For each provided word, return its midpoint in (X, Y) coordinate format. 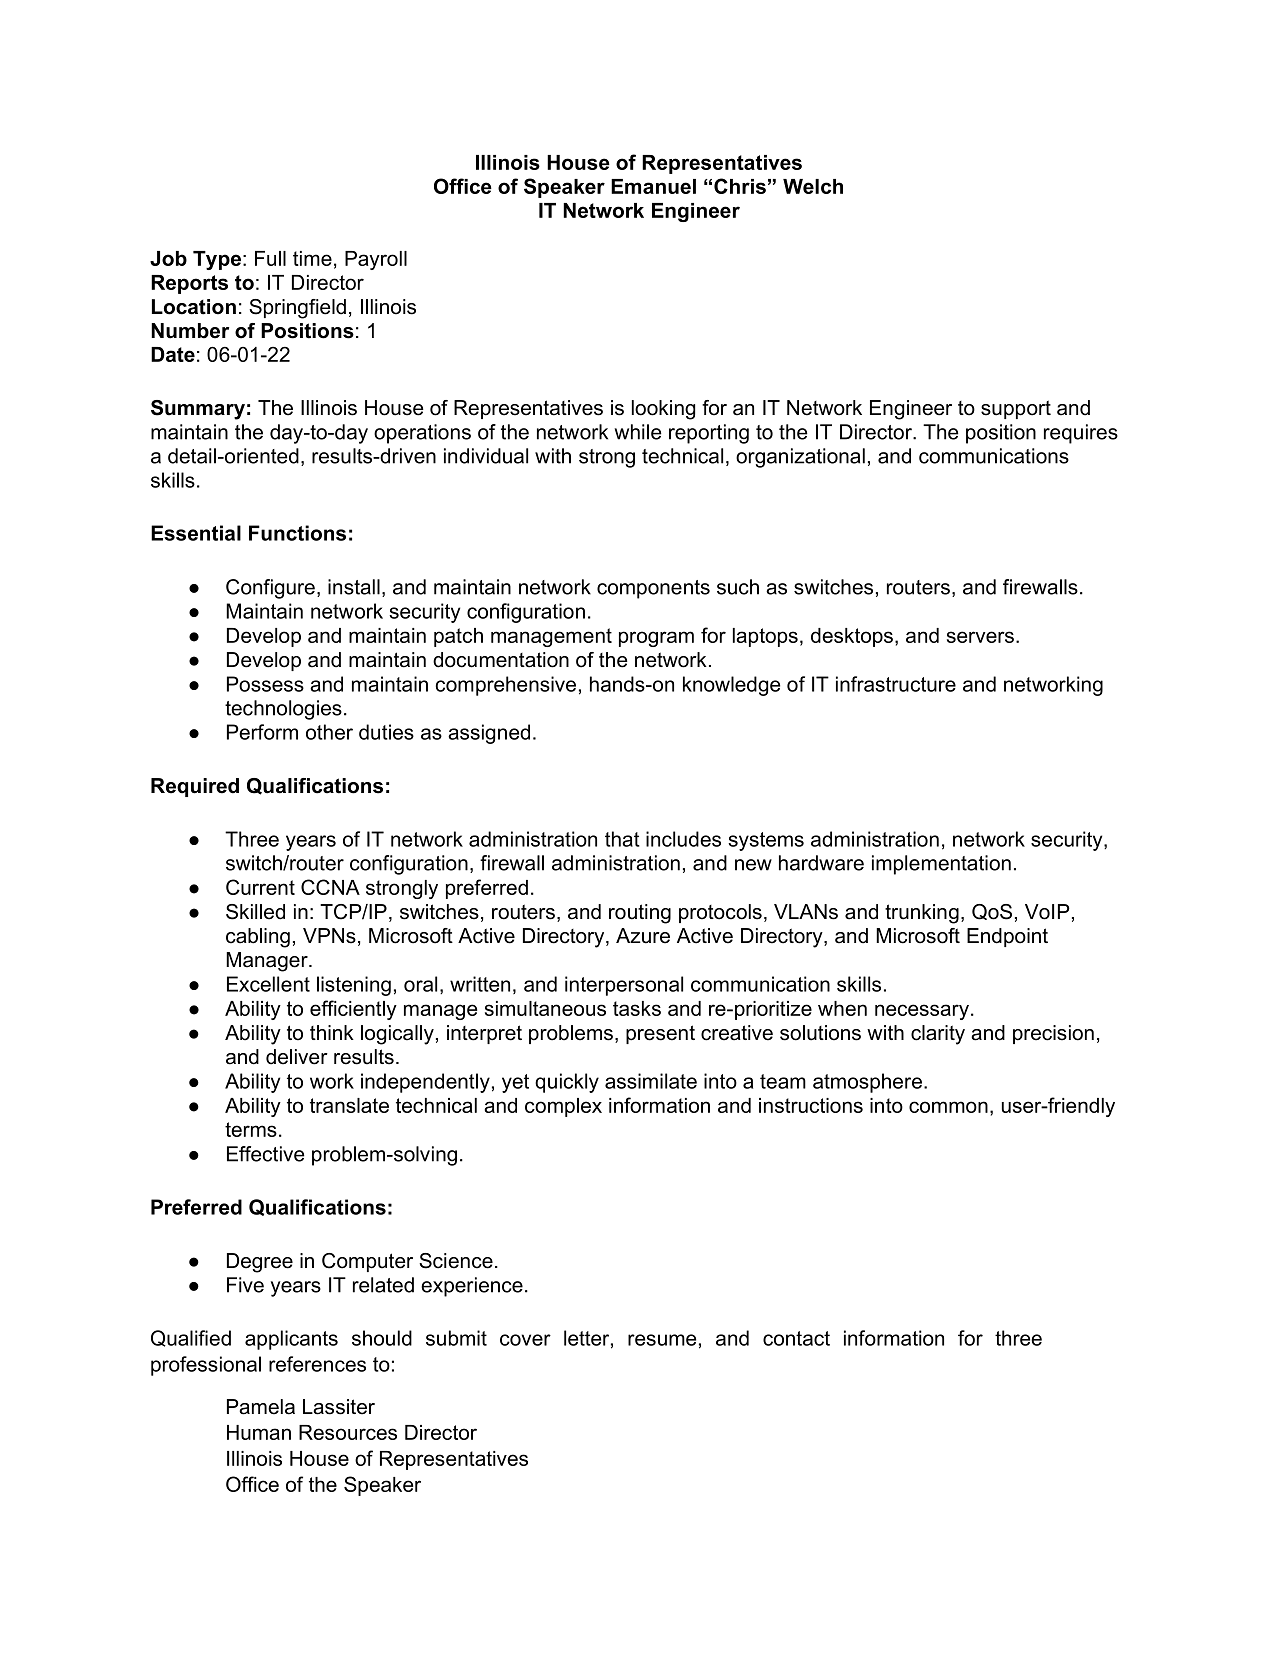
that (622, 839)
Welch (813, 186)
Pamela (261, 1407)
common (948, 1107)
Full (270, 258)
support (1016, 409)
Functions (297, 533)
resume (662, 1340)
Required (195, 787)
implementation (941, 865)
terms (251, 1129)
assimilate (651, 1081)
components (653, 589)
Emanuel (653, 186)
